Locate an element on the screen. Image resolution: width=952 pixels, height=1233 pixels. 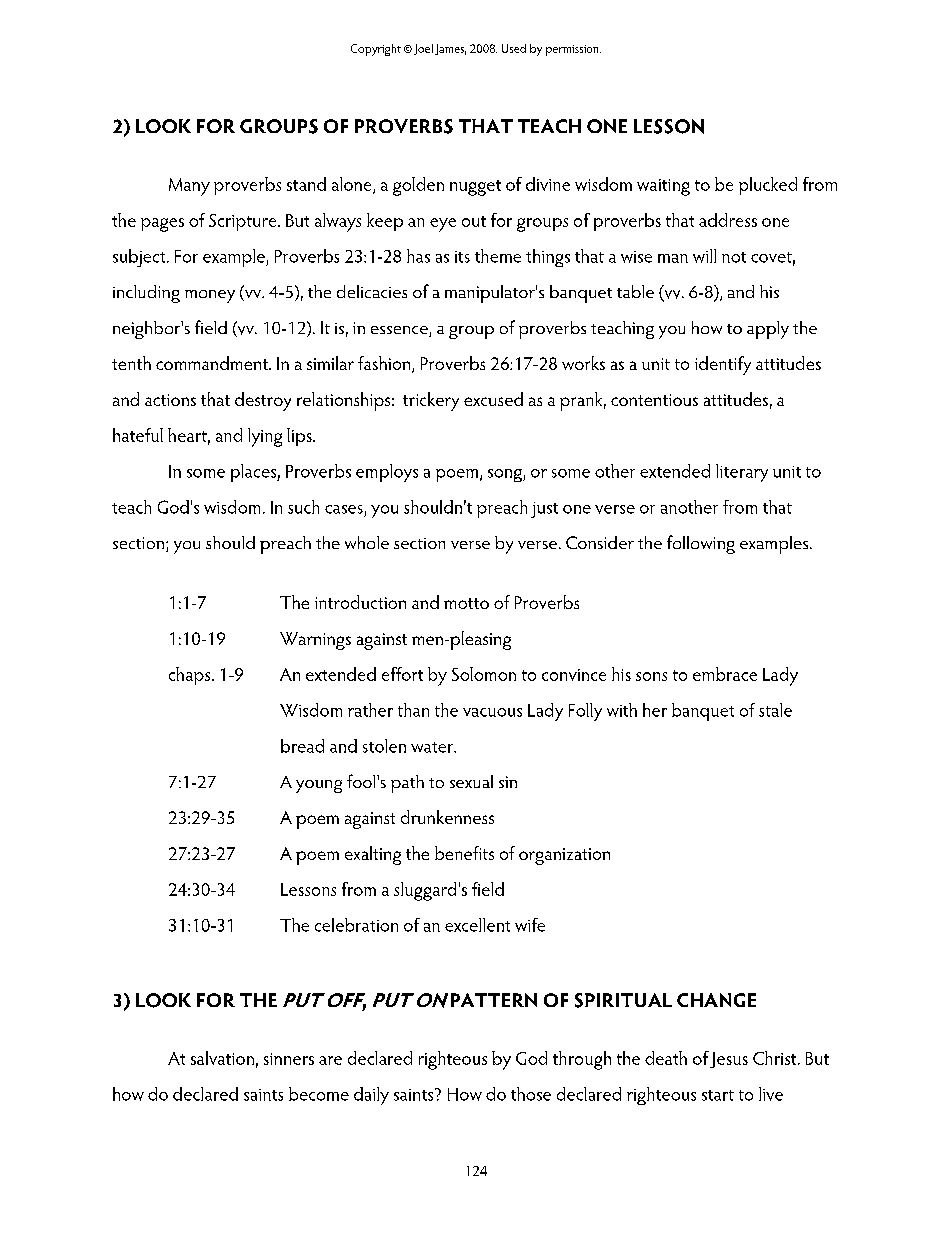
salvation is located at coordinates (222, 1058).
